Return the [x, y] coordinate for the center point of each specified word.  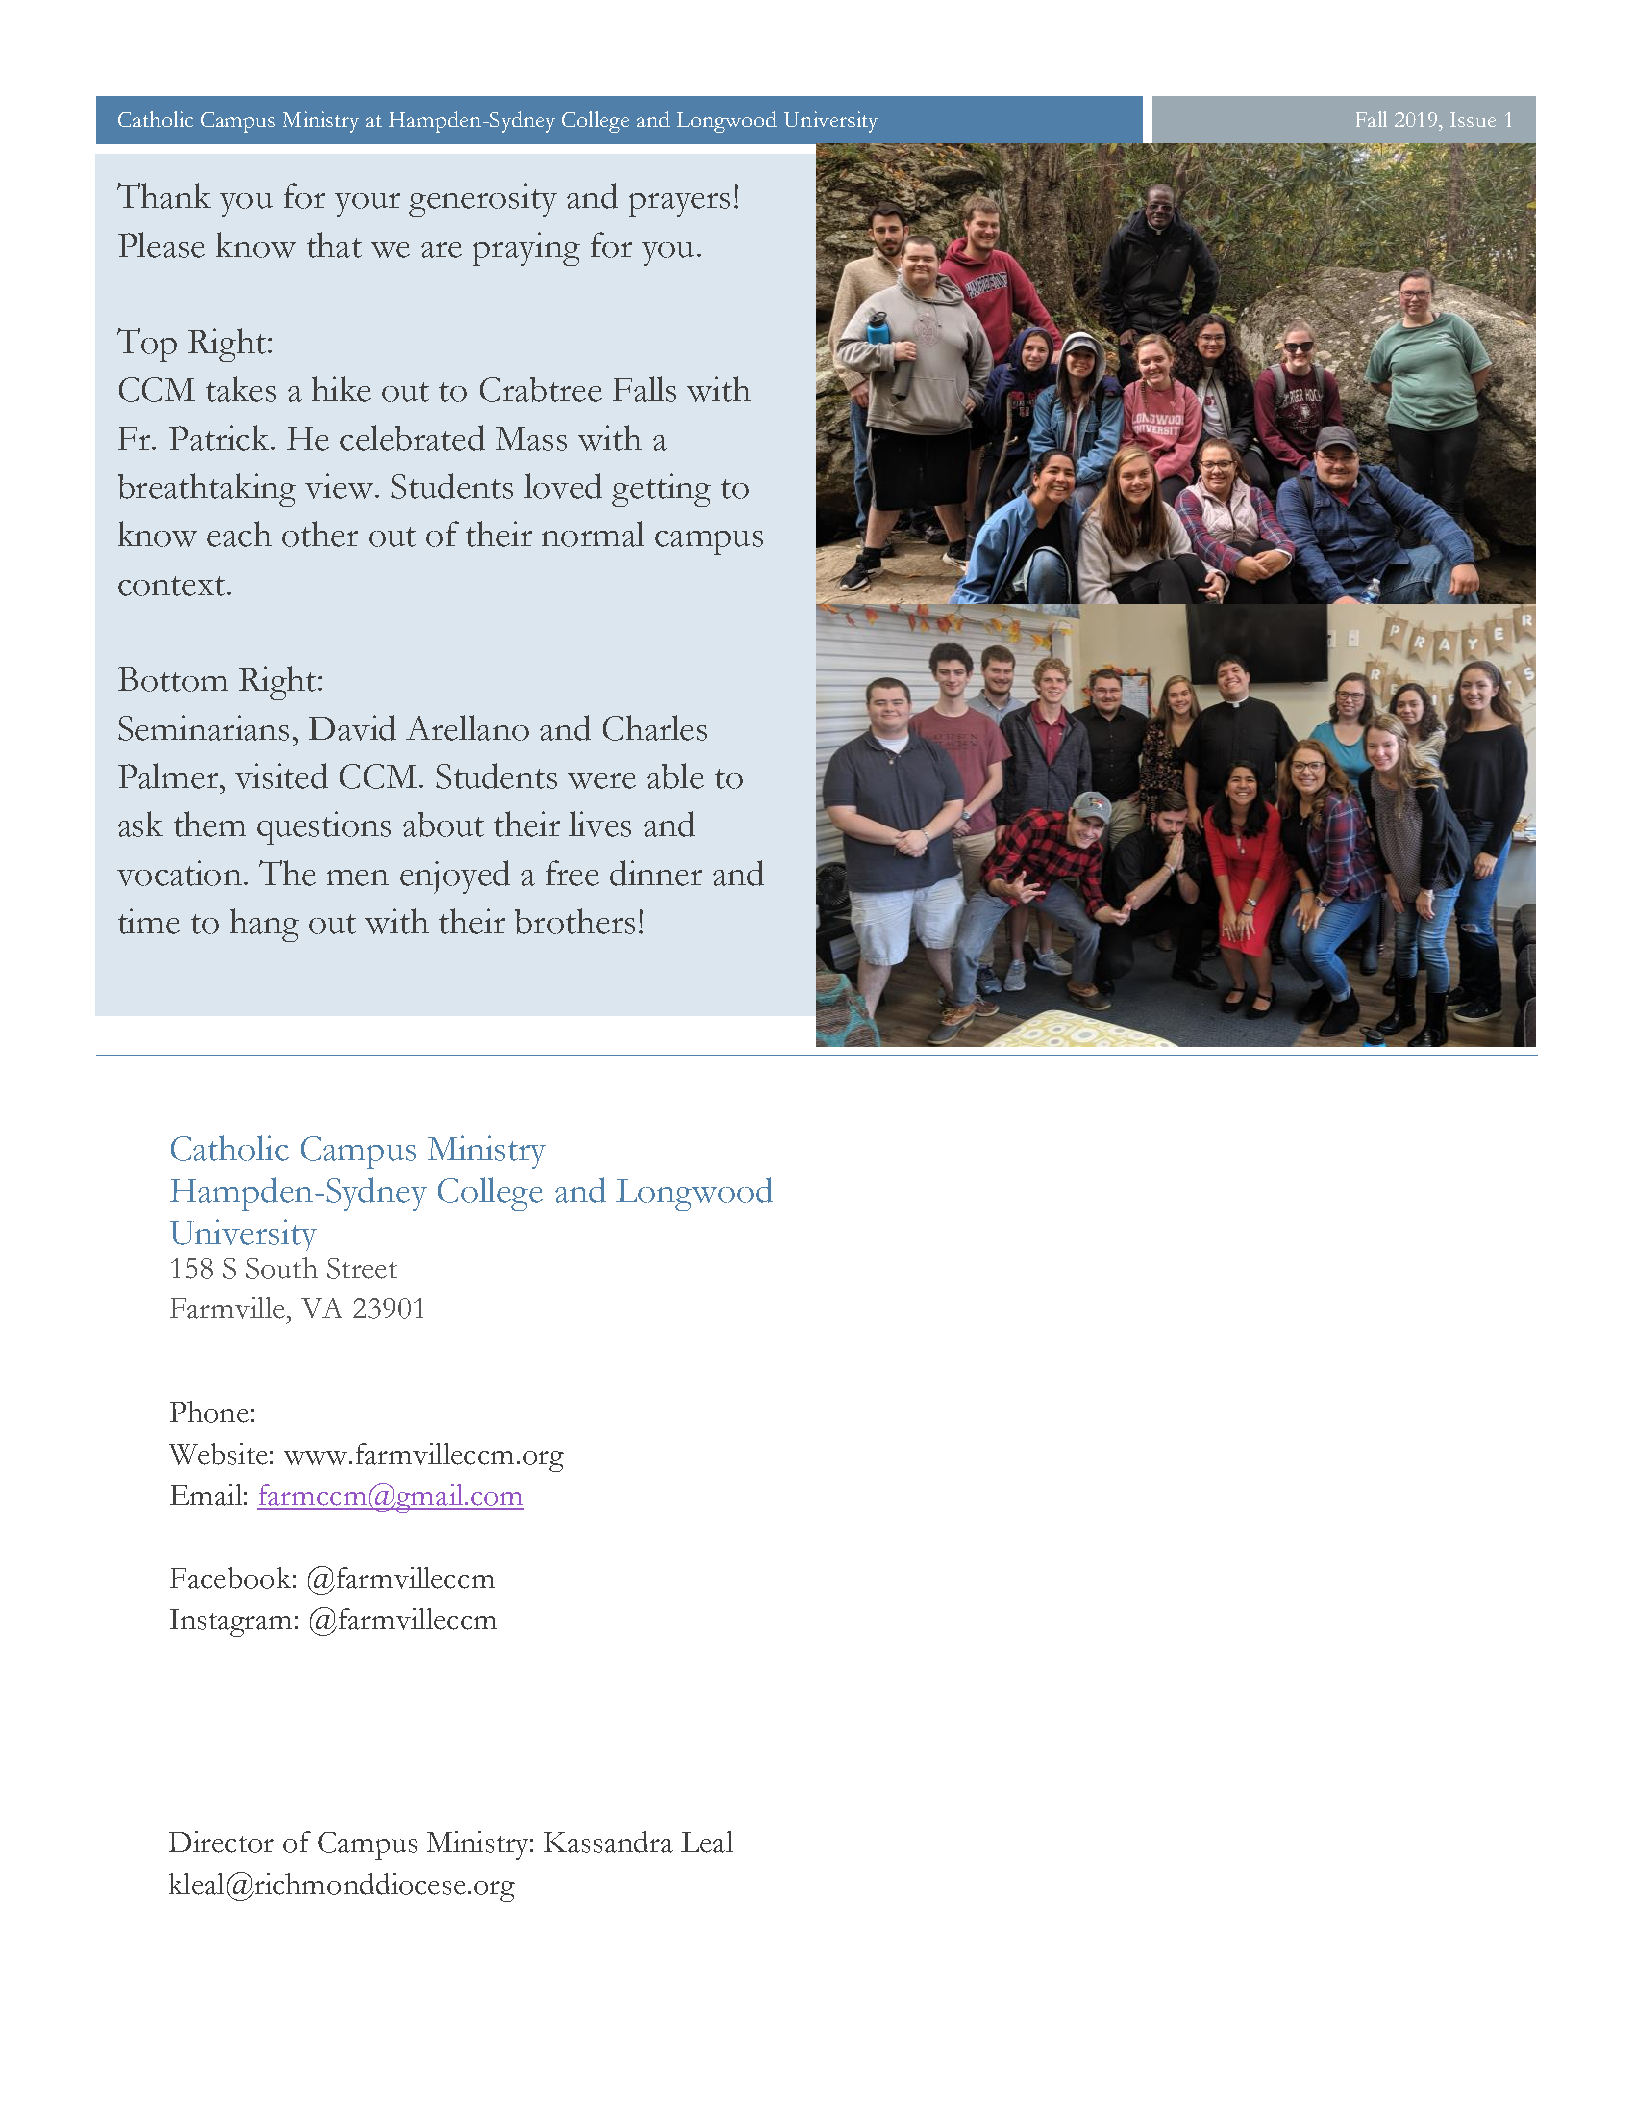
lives [600, 824]
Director [221, 1842]
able [675, 776]
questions [324, 828]
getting [661, 490]
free [572, 873]
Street [362, 1268]
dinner [656, 873]
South [282, 1268]
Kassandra [608, 1842]
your [367, 205]
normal [593, 534]
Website [218, 1454]
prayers [679, 205]
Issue [1473, 119]
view [340, 486]
